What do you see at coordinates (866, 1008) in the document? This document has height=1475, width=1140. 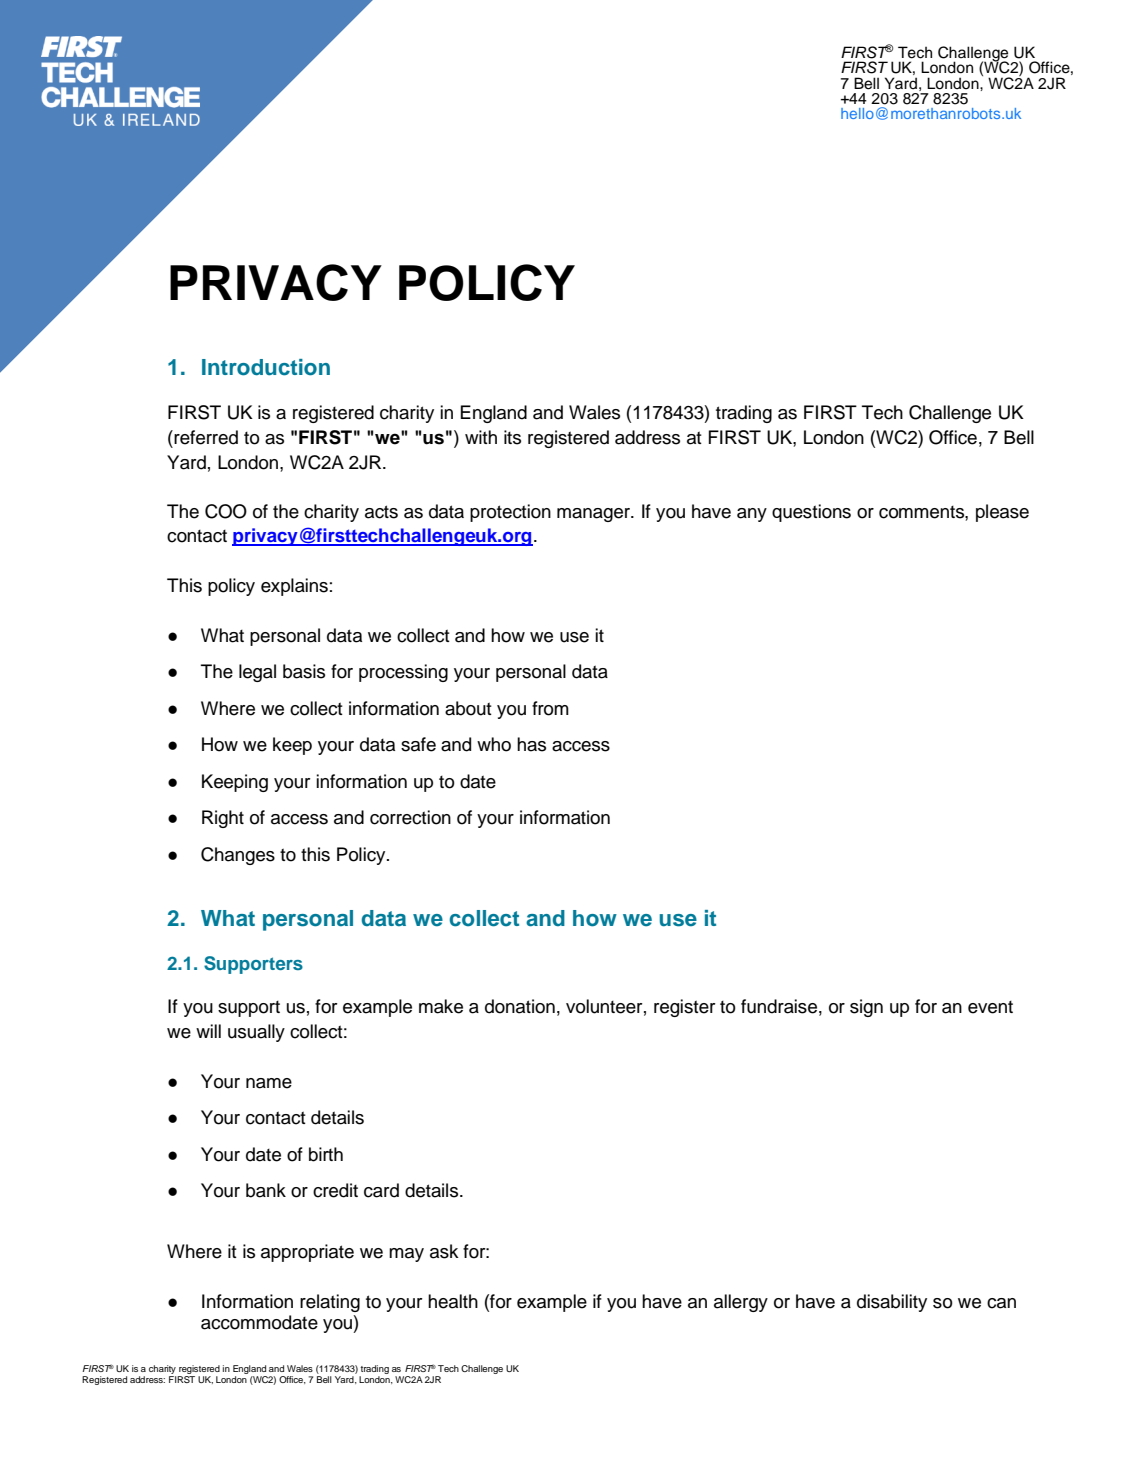 I see `sign` at bounding box center [866, 1008].
